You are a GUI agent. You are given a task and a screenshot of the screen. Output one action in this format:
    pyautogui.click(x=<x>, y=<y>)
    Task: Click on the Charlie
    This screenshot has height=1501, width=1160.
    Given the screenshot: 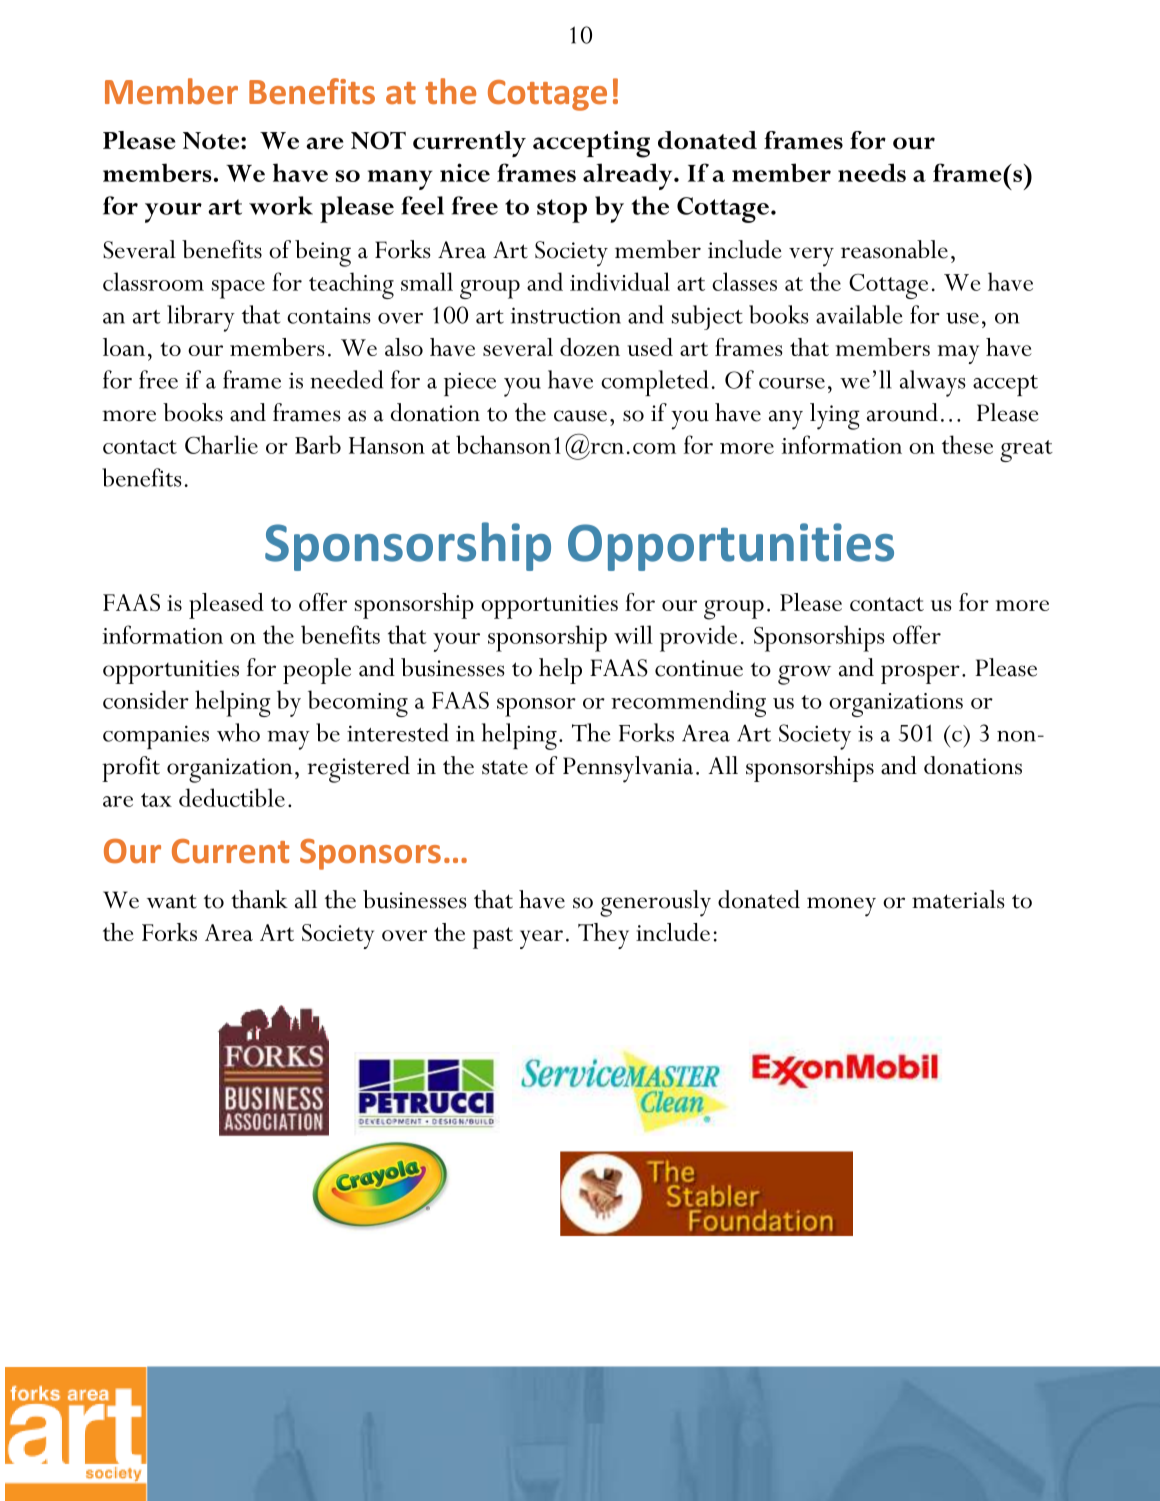 What is the action you would take?
    pyautogui.click(x=221, y=444)
